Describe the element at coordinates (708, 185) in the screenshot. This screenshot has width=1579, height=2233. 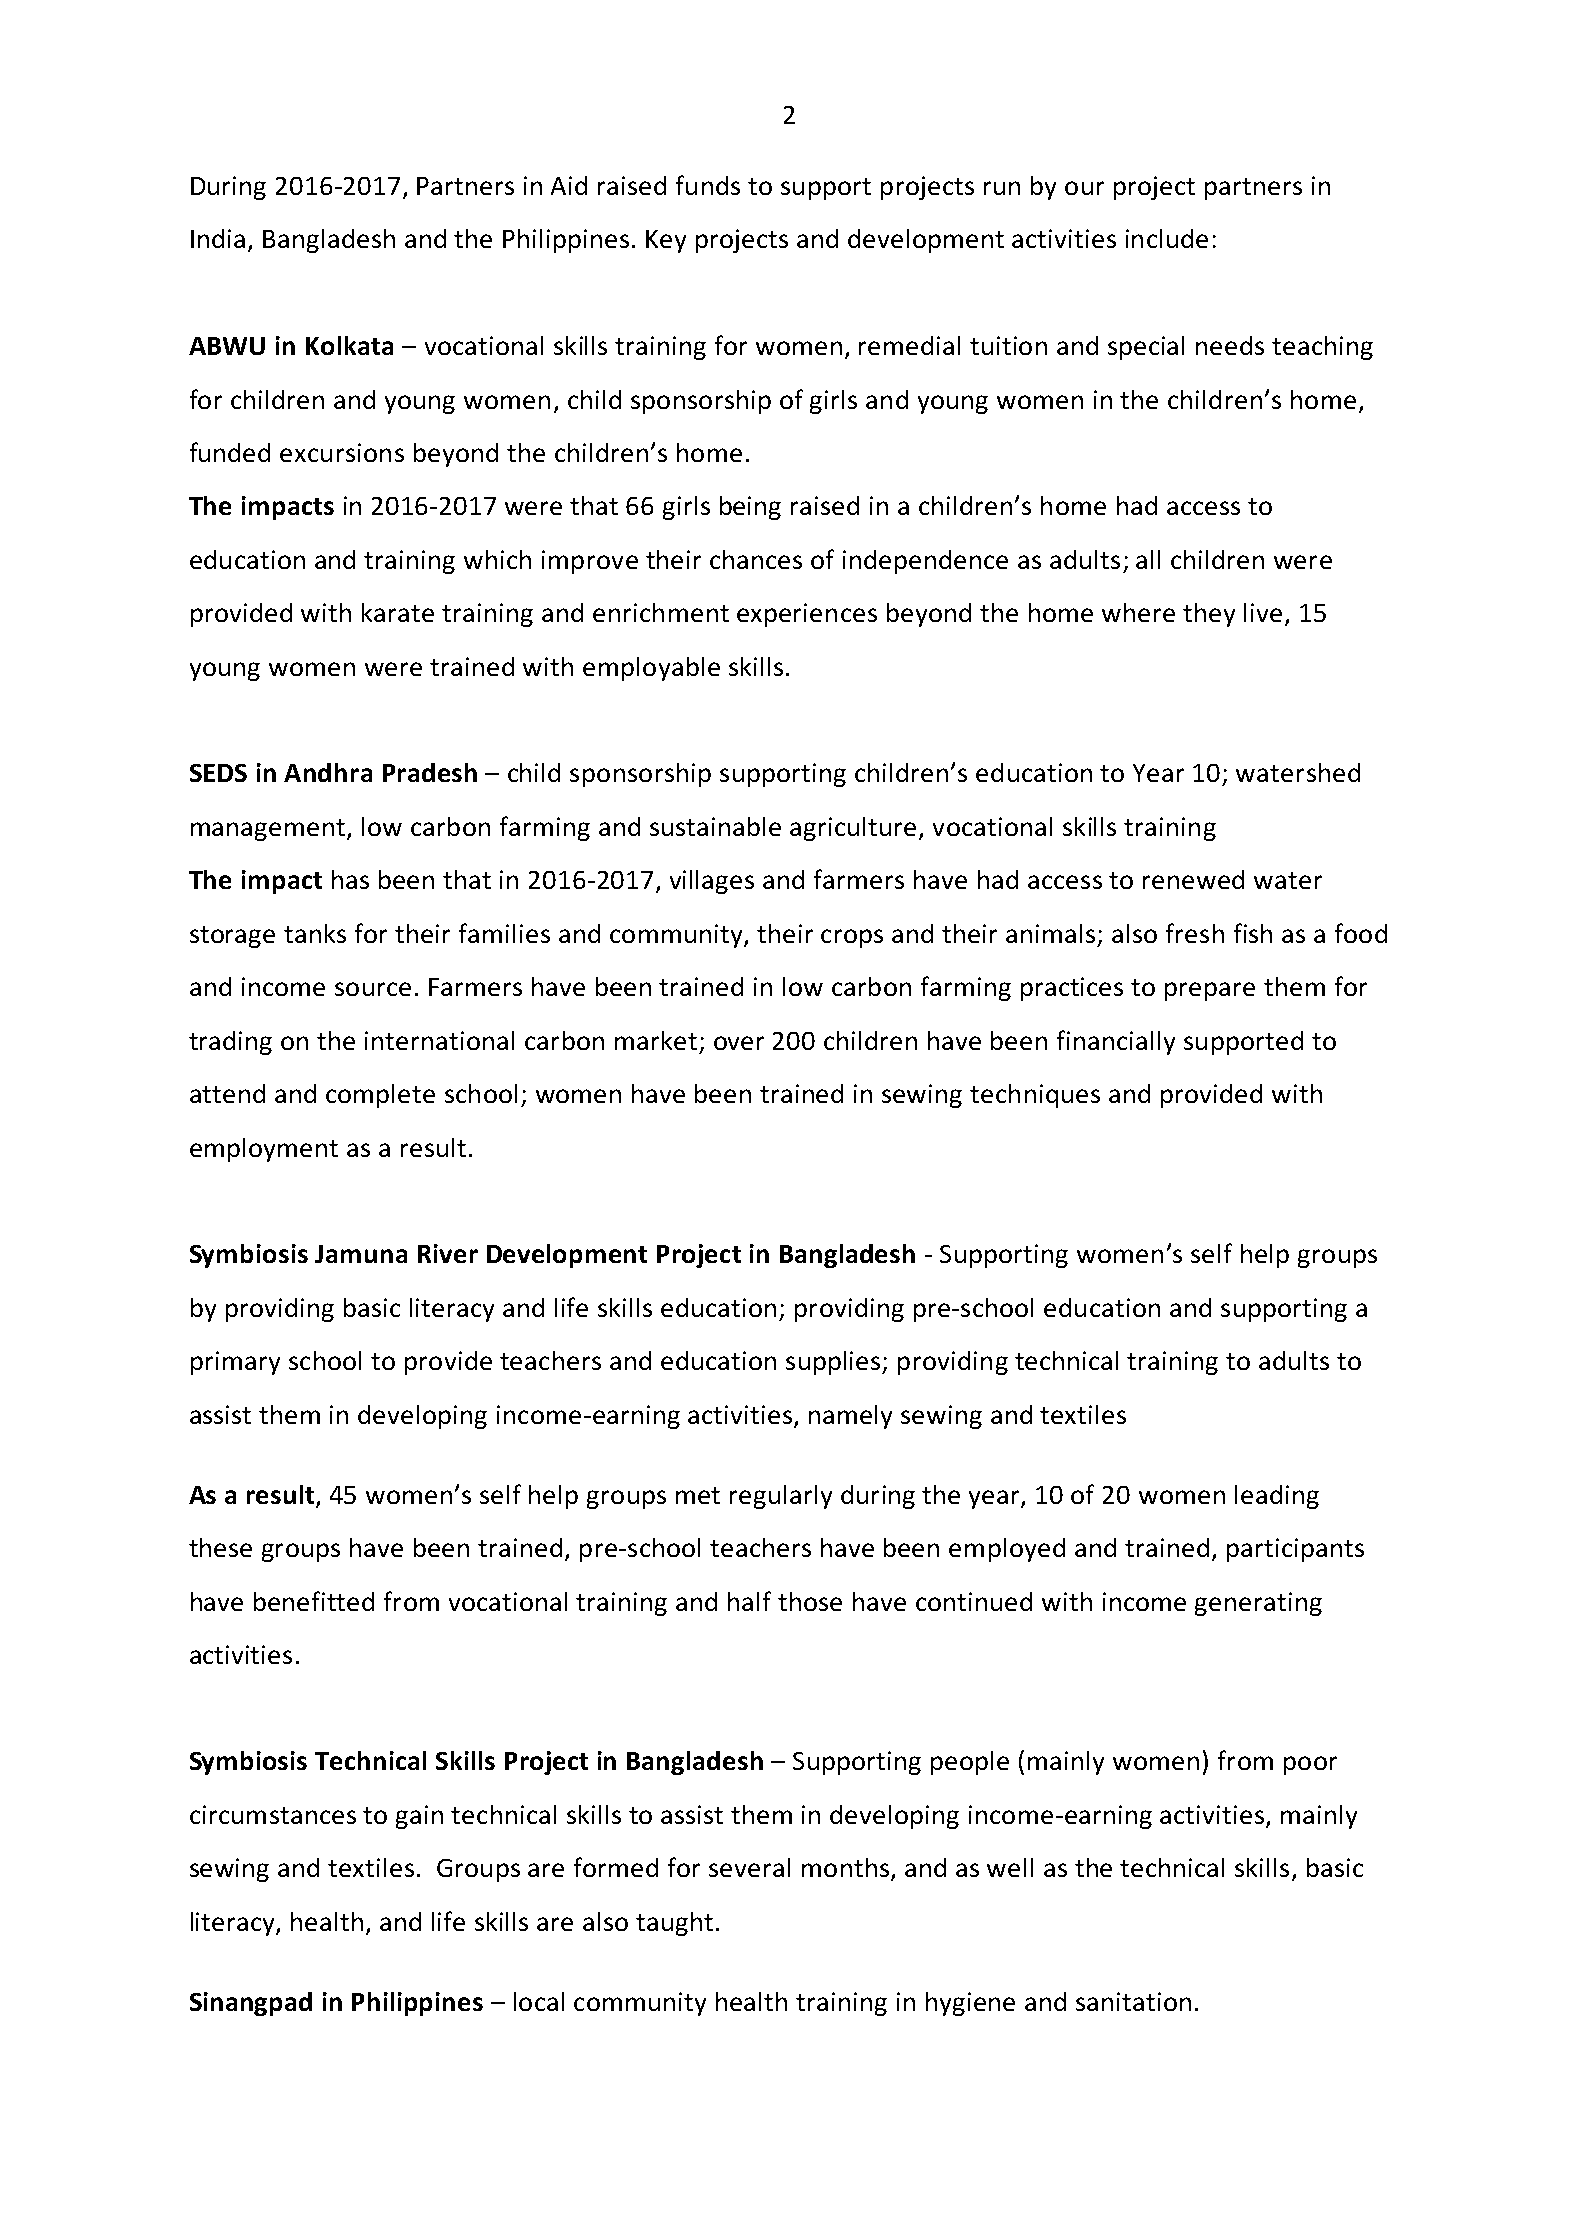
I see `funds` at that location.
